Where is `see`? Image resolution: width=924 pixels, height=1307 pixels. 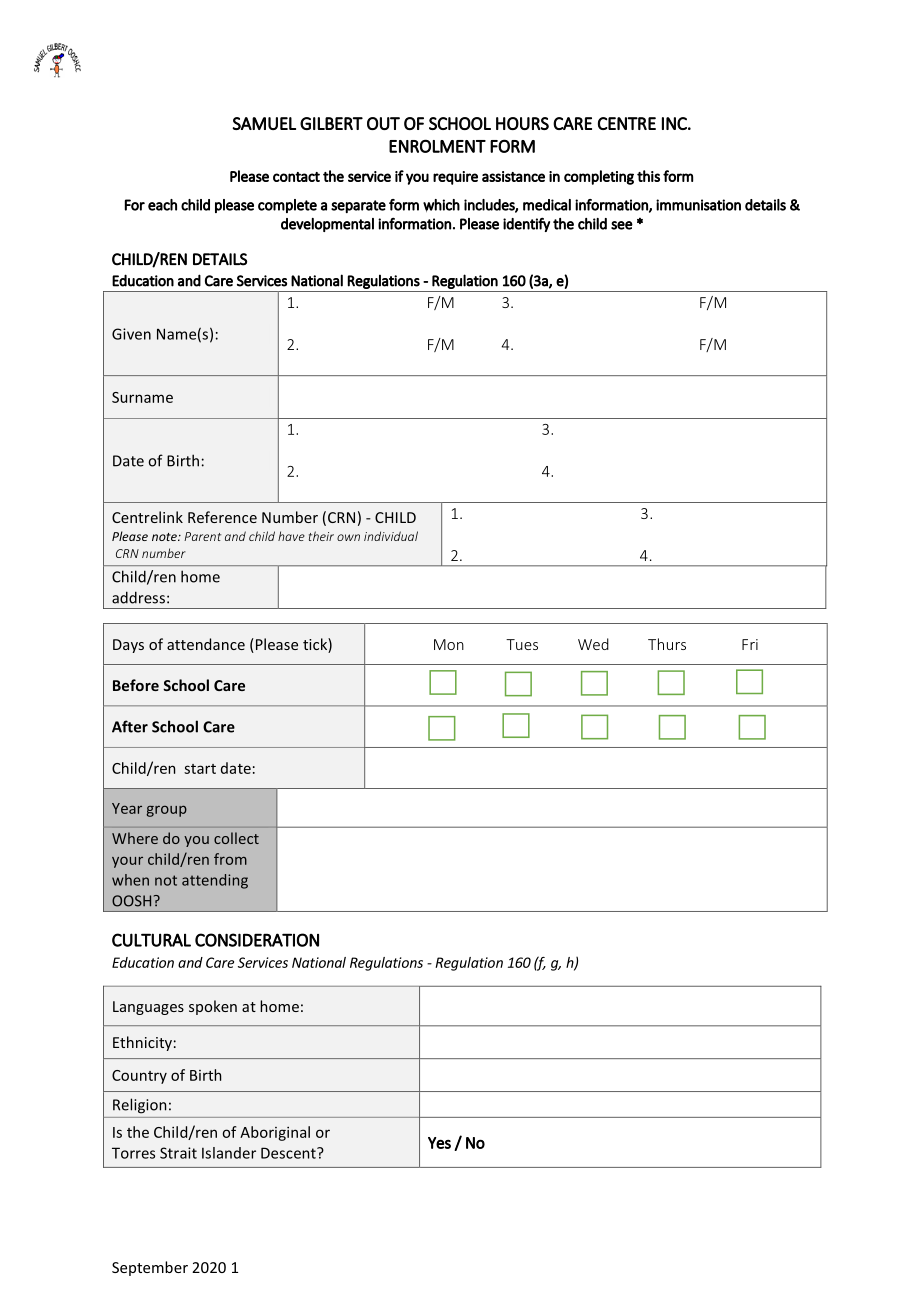
see is located at coordinates (622, 225).
